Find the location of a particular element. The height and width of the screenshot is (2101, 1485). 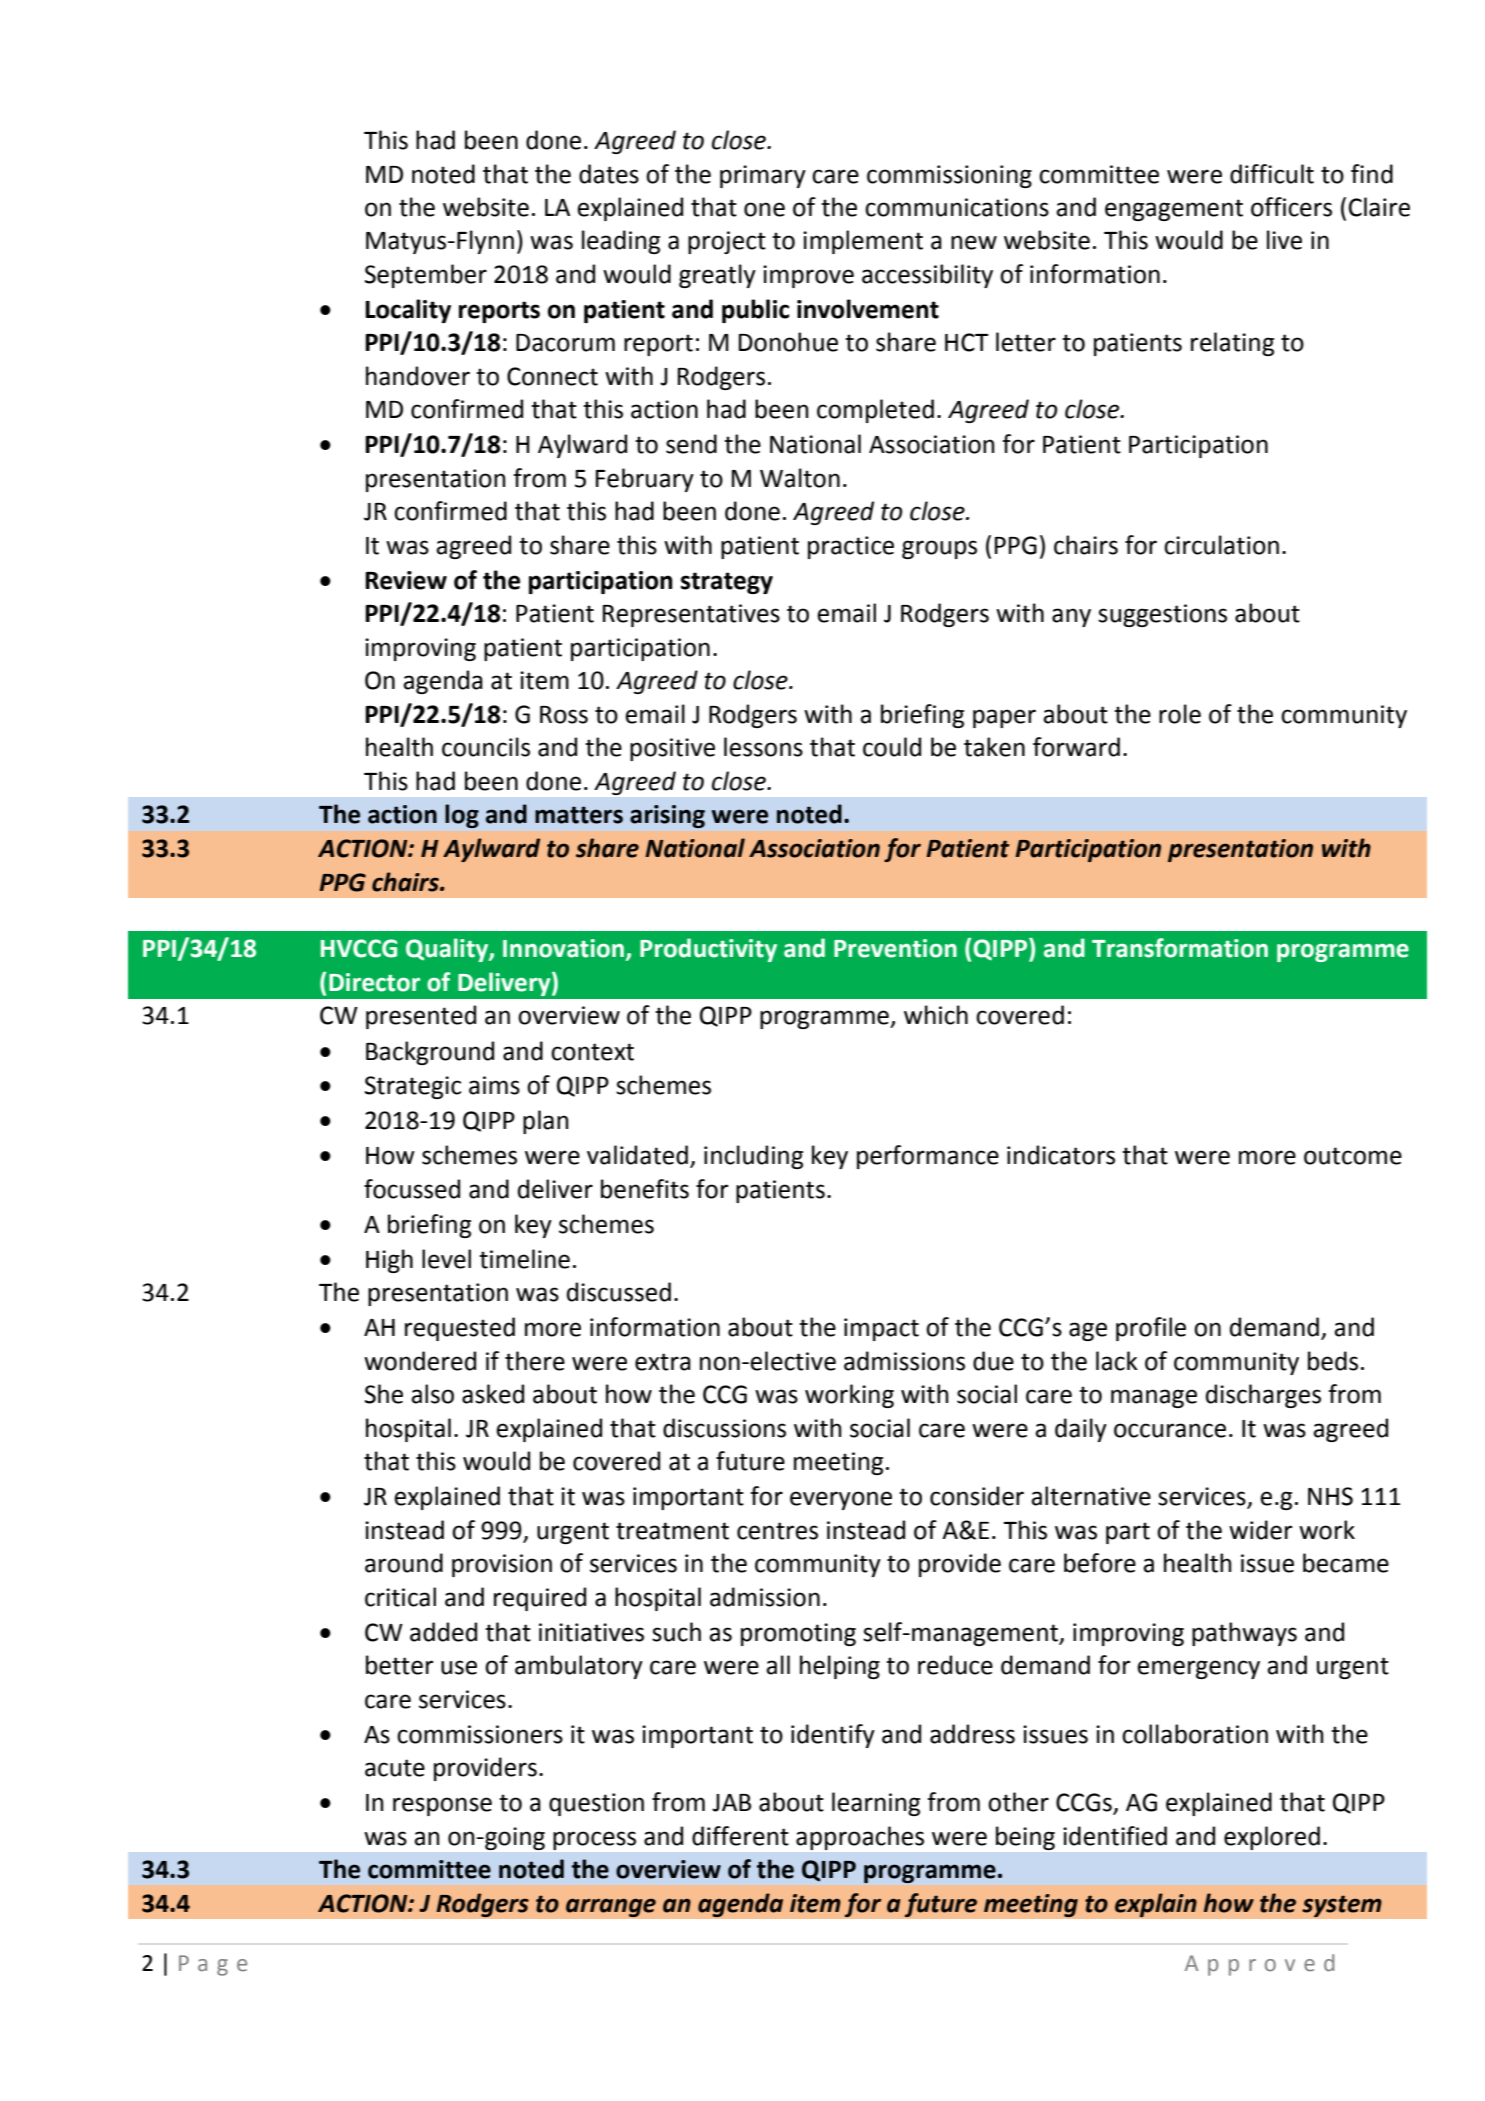

could is located at coordinates (892, 747).
